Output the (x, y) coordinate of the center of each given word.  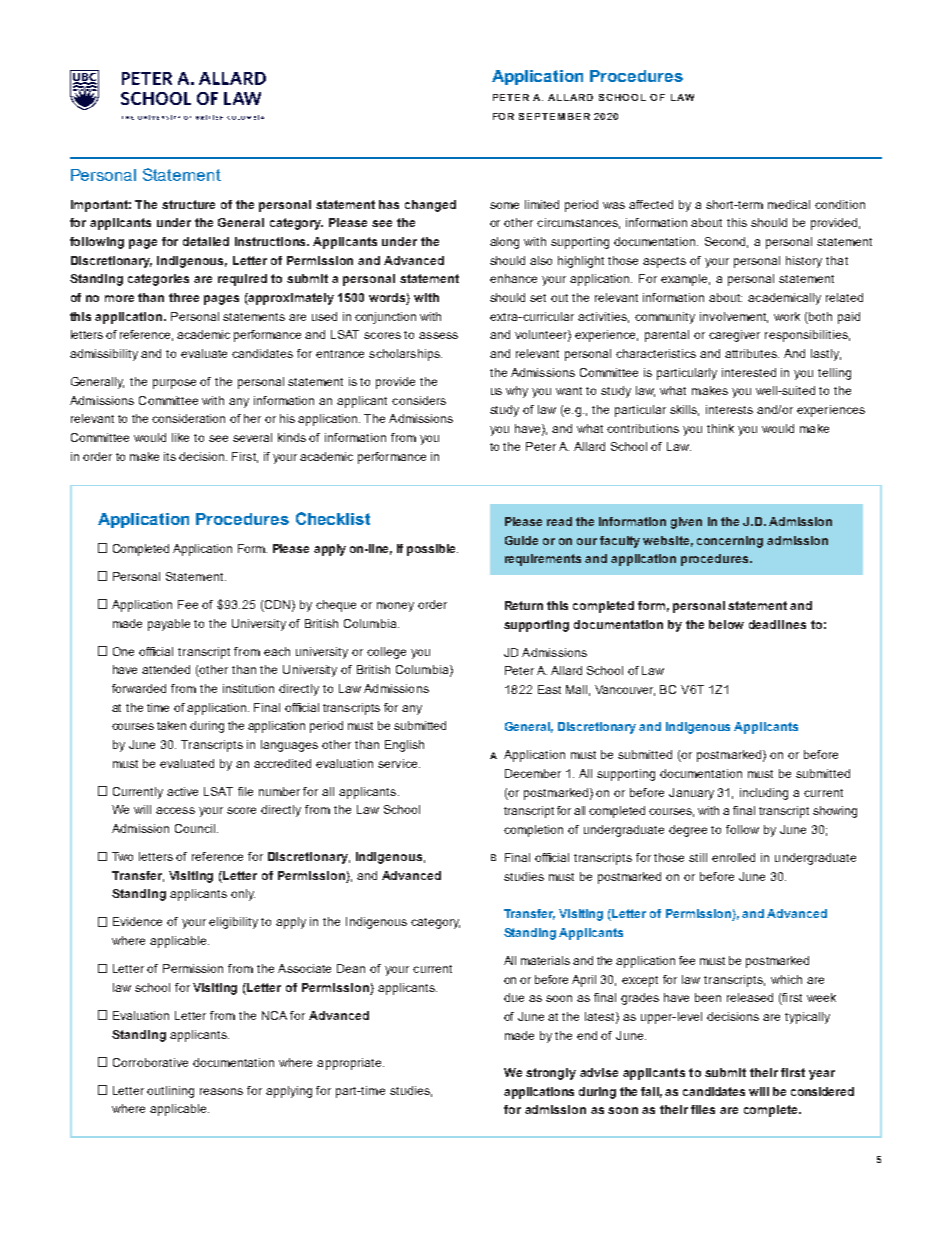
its (170, 456)
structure (188, 204)
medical (789, 204)
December (533, 773)
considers (419, 400)
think (720, 428)
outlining (170, 1092)
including (764, 794)
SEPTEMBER (554, 116)
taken (171, 725)
